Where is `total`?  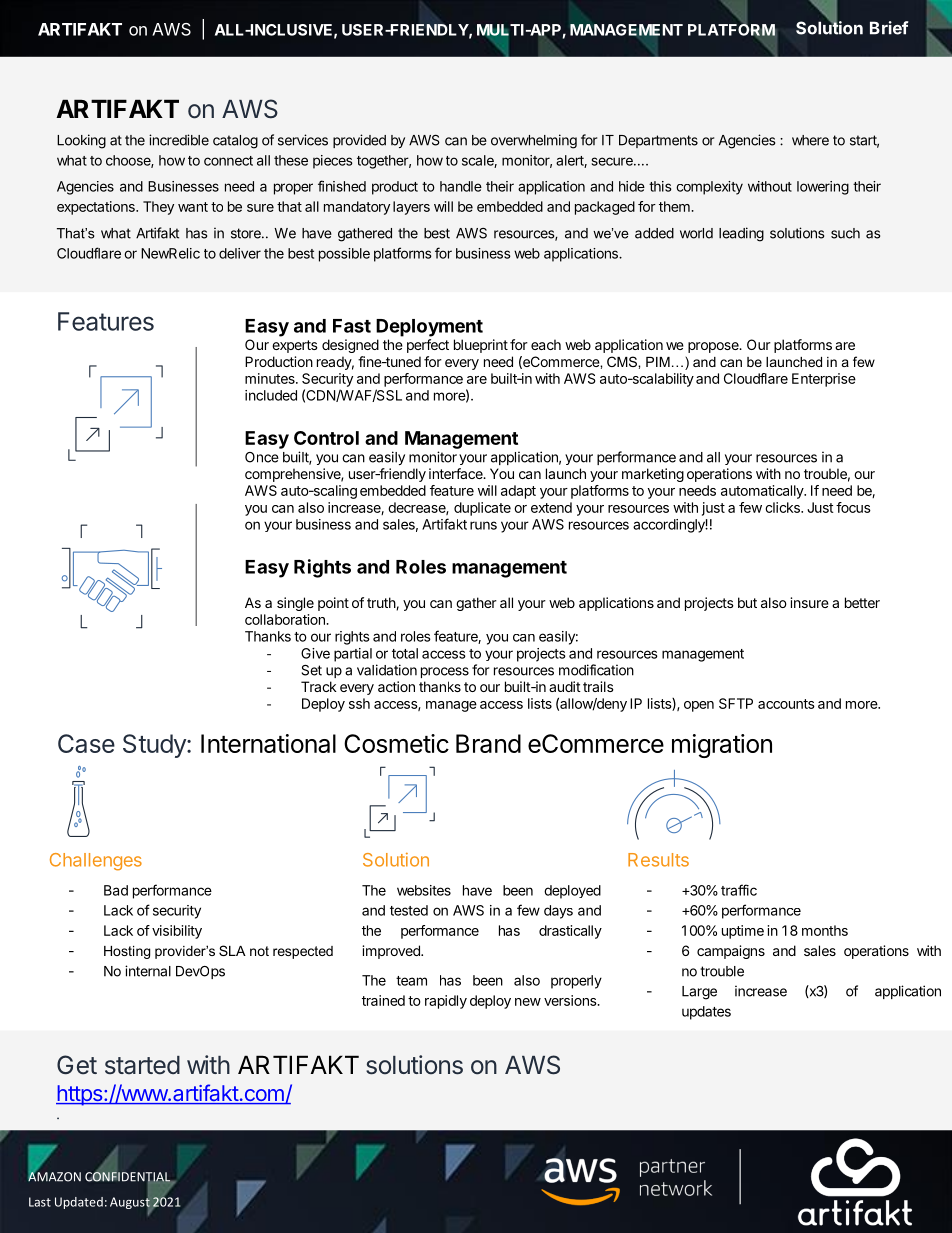 total is located at coordinates (405, 653).
